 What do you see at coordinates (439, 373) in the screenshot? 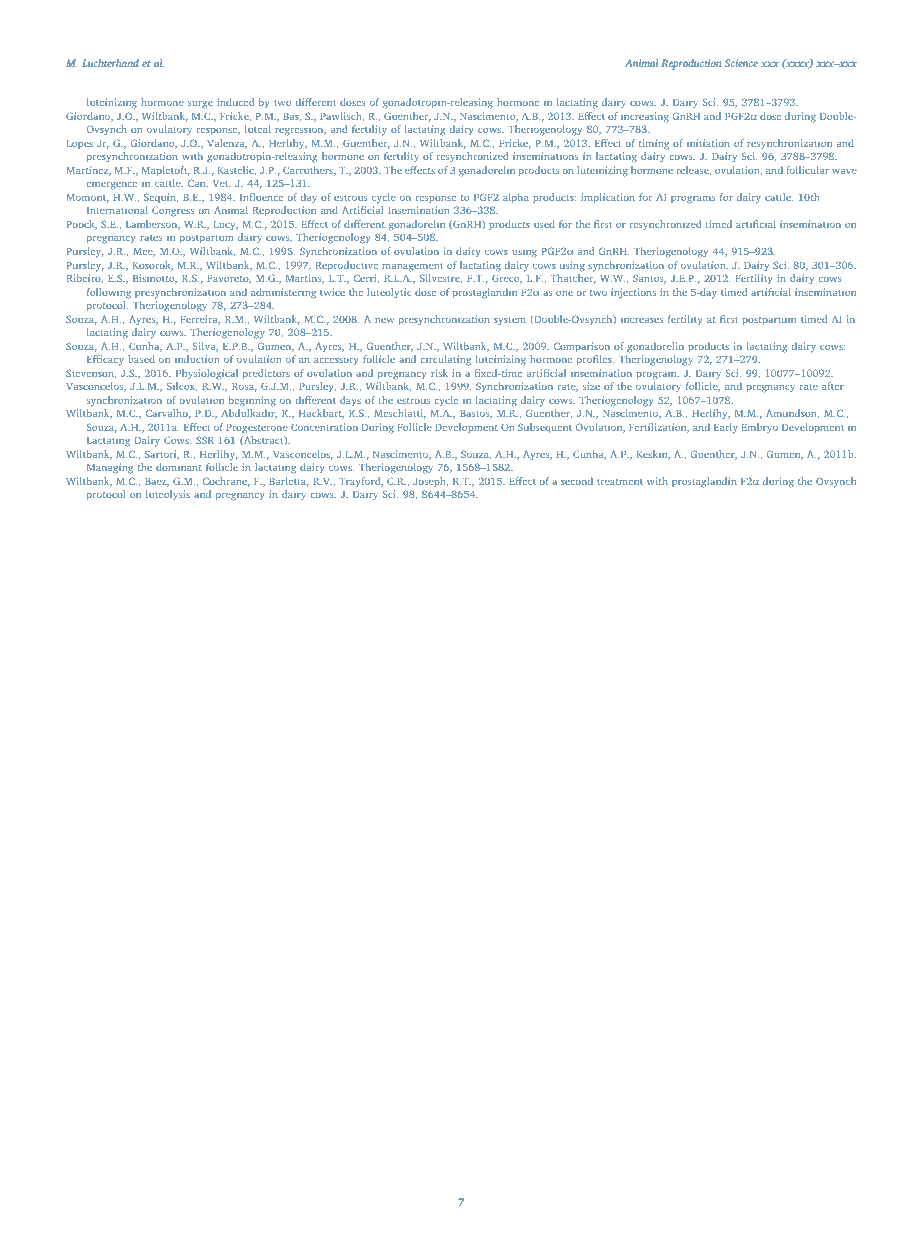
I see `risk` at bounding box center [439, 373].
